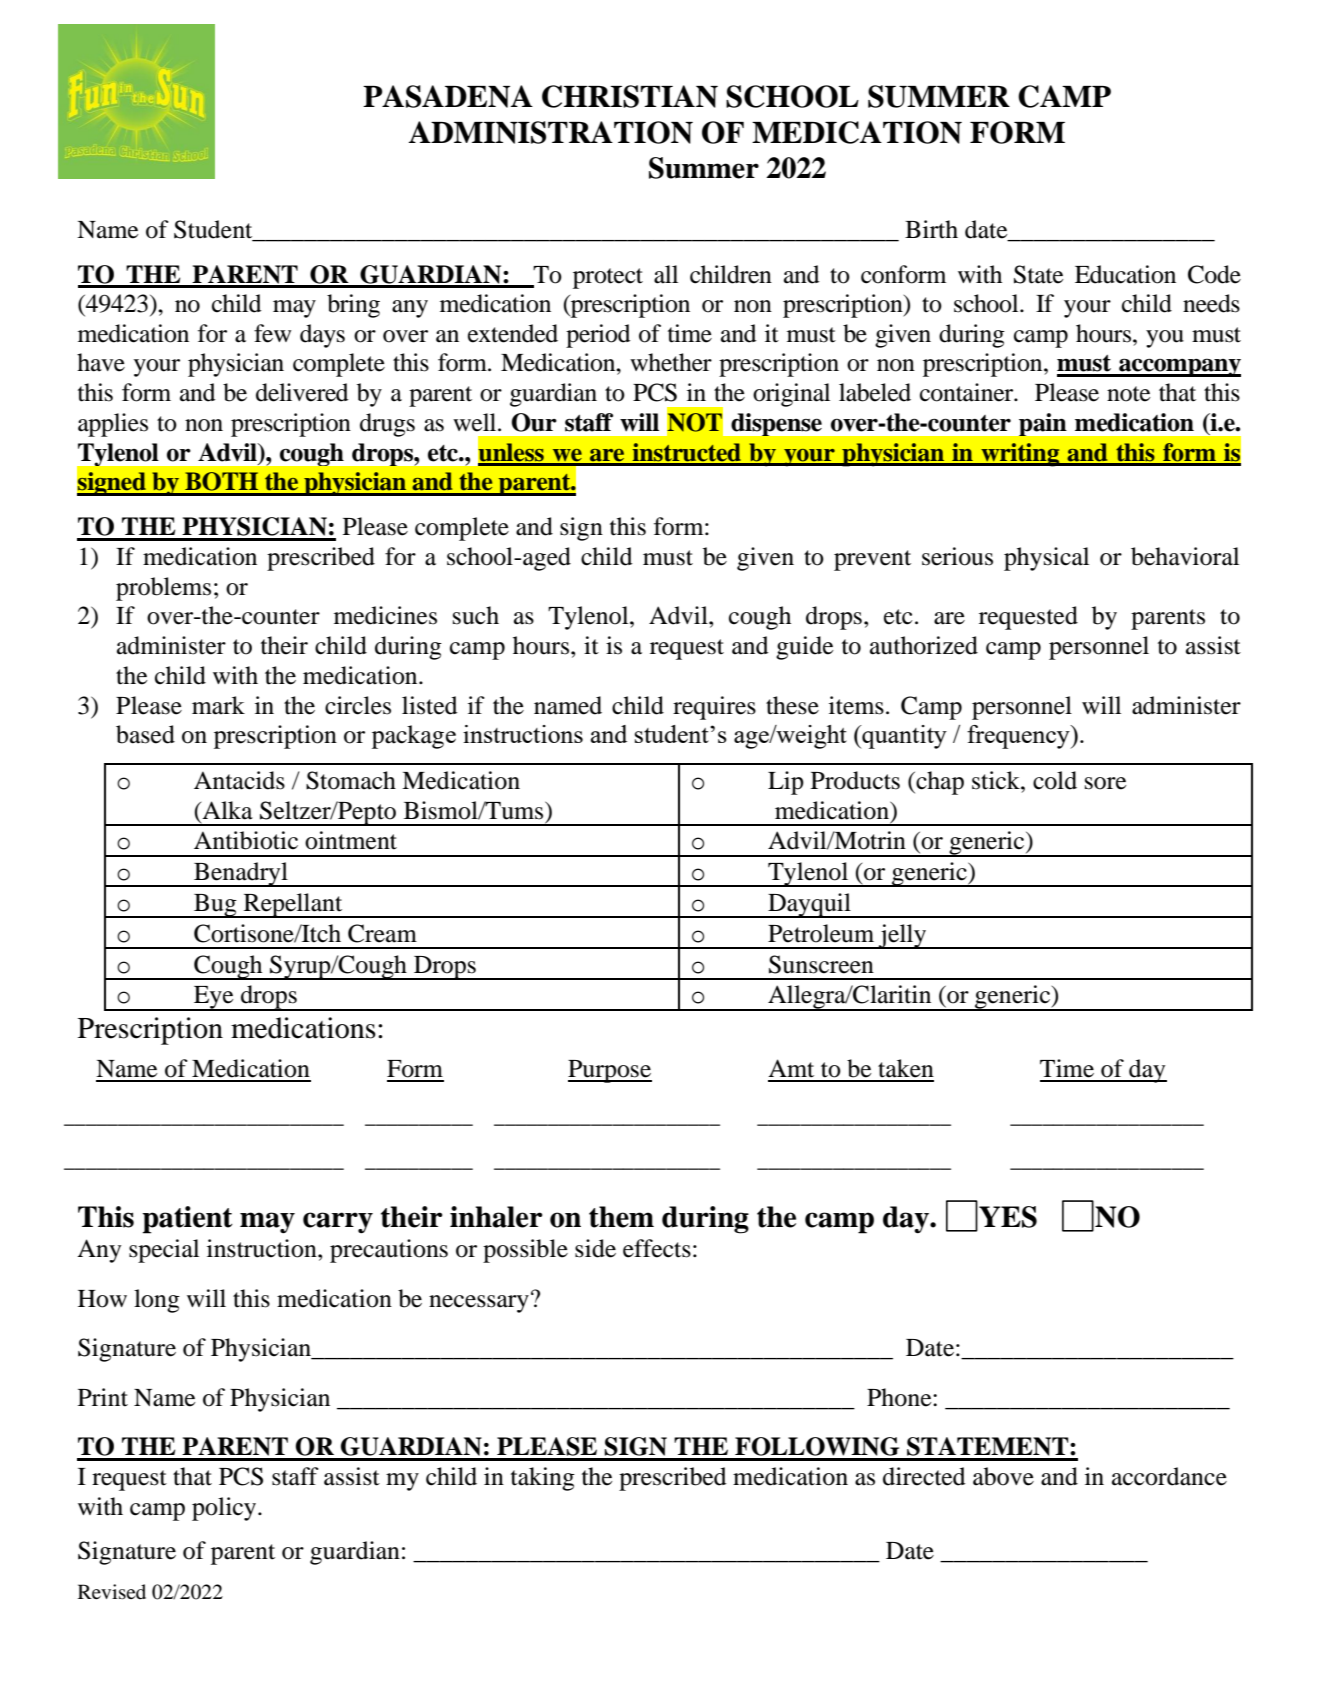  Describe the element at coordinates (214, 998) in the screenshot. I see `Eye` at that location.
